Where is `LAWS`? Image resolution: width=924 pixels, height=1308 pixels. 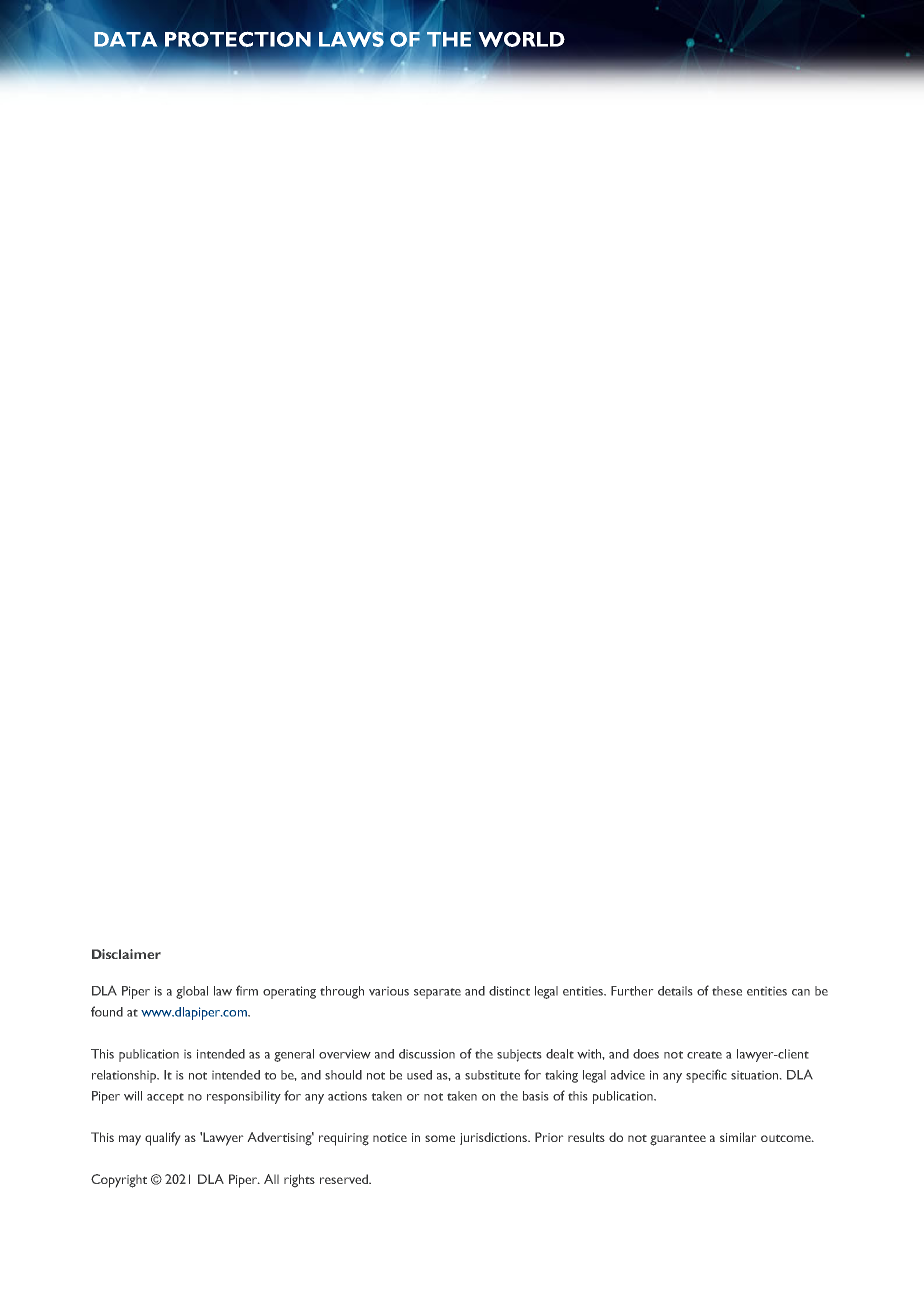 LAWS is located at coordinates (351, 39).
